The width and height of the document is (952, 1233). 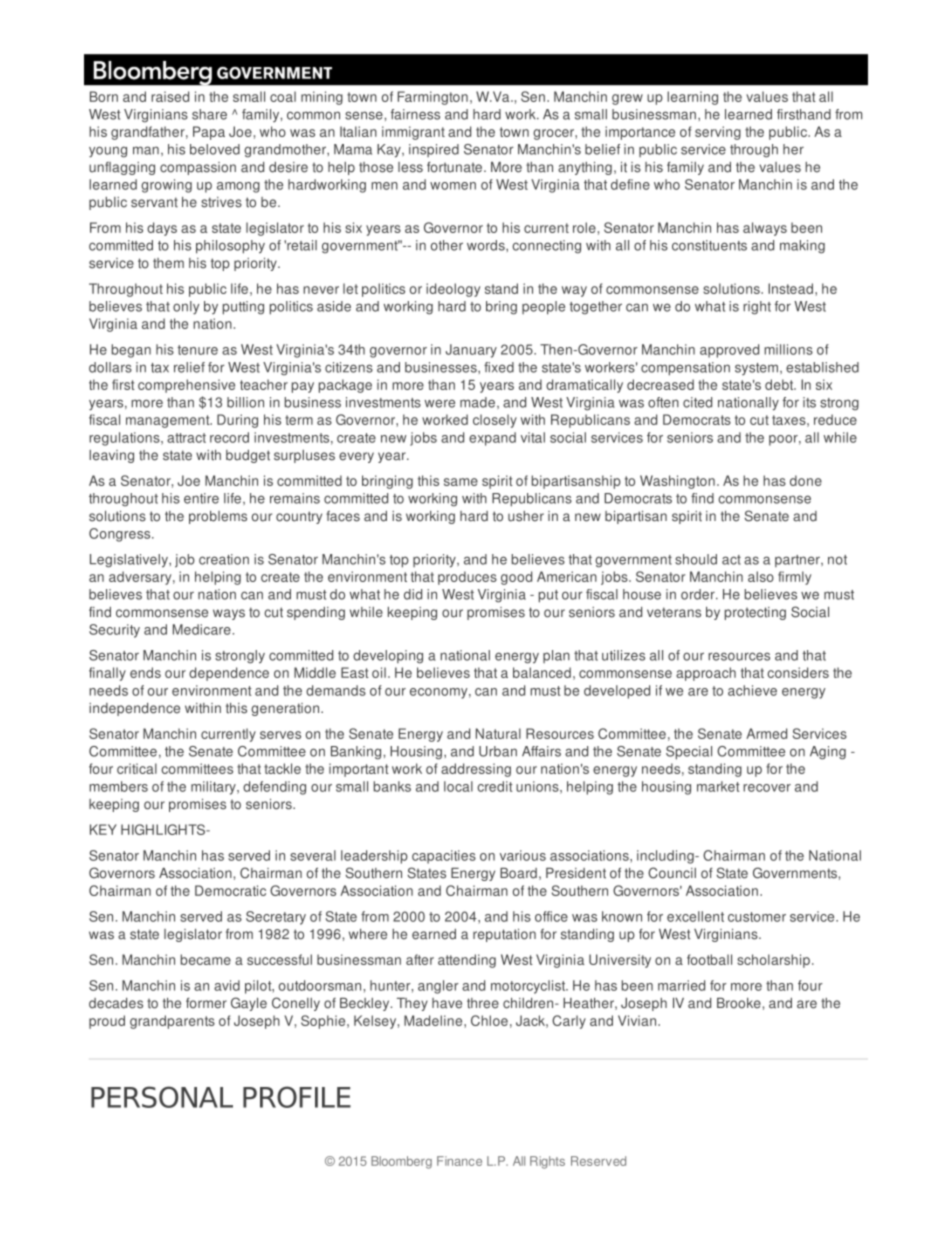 What do you see at coordinates (766, 733) in the document?
I see `Armed` at bounding box center [766, 733].
